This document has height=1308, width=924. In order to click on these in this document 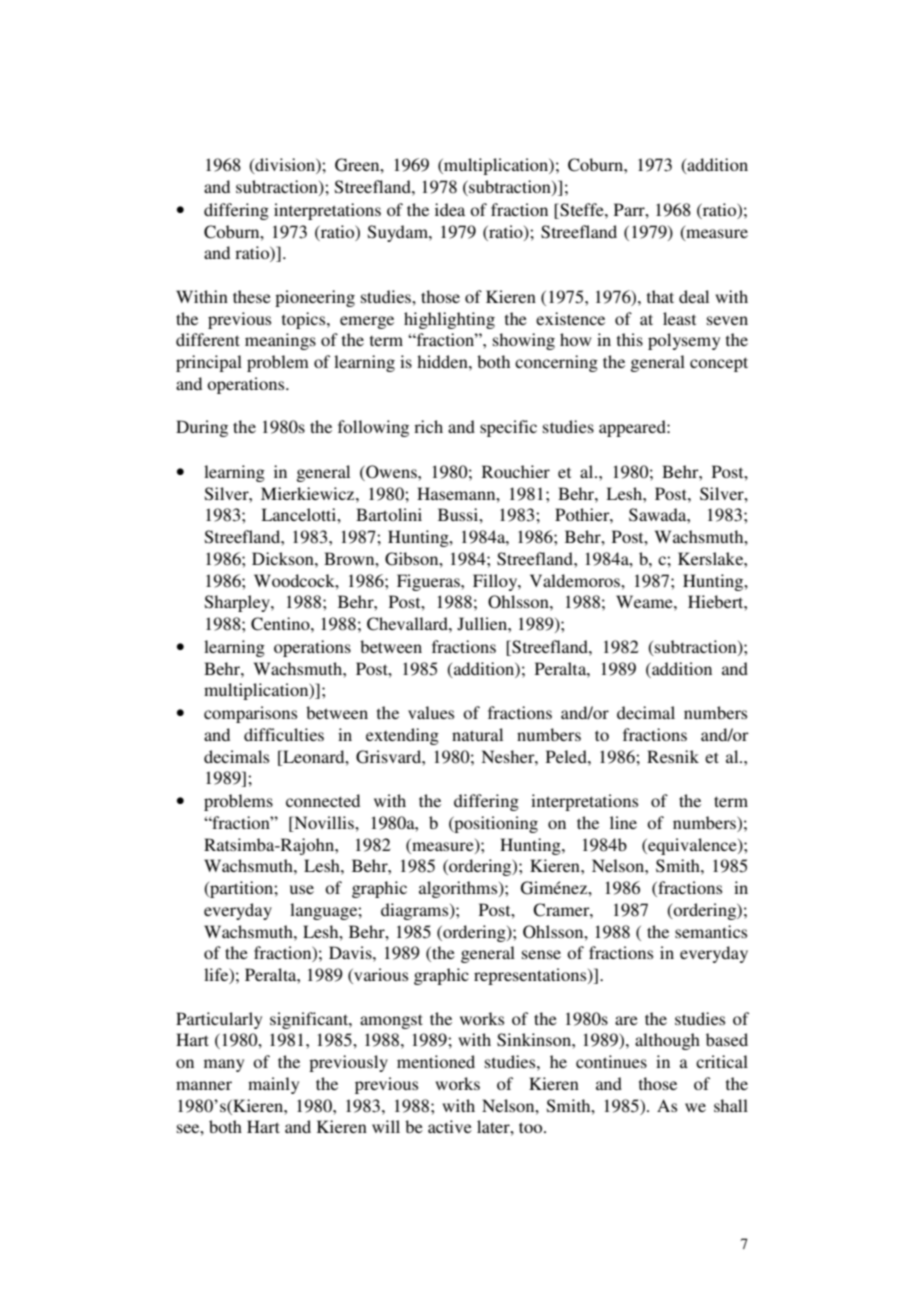, I will do `click(252, 296)`.
